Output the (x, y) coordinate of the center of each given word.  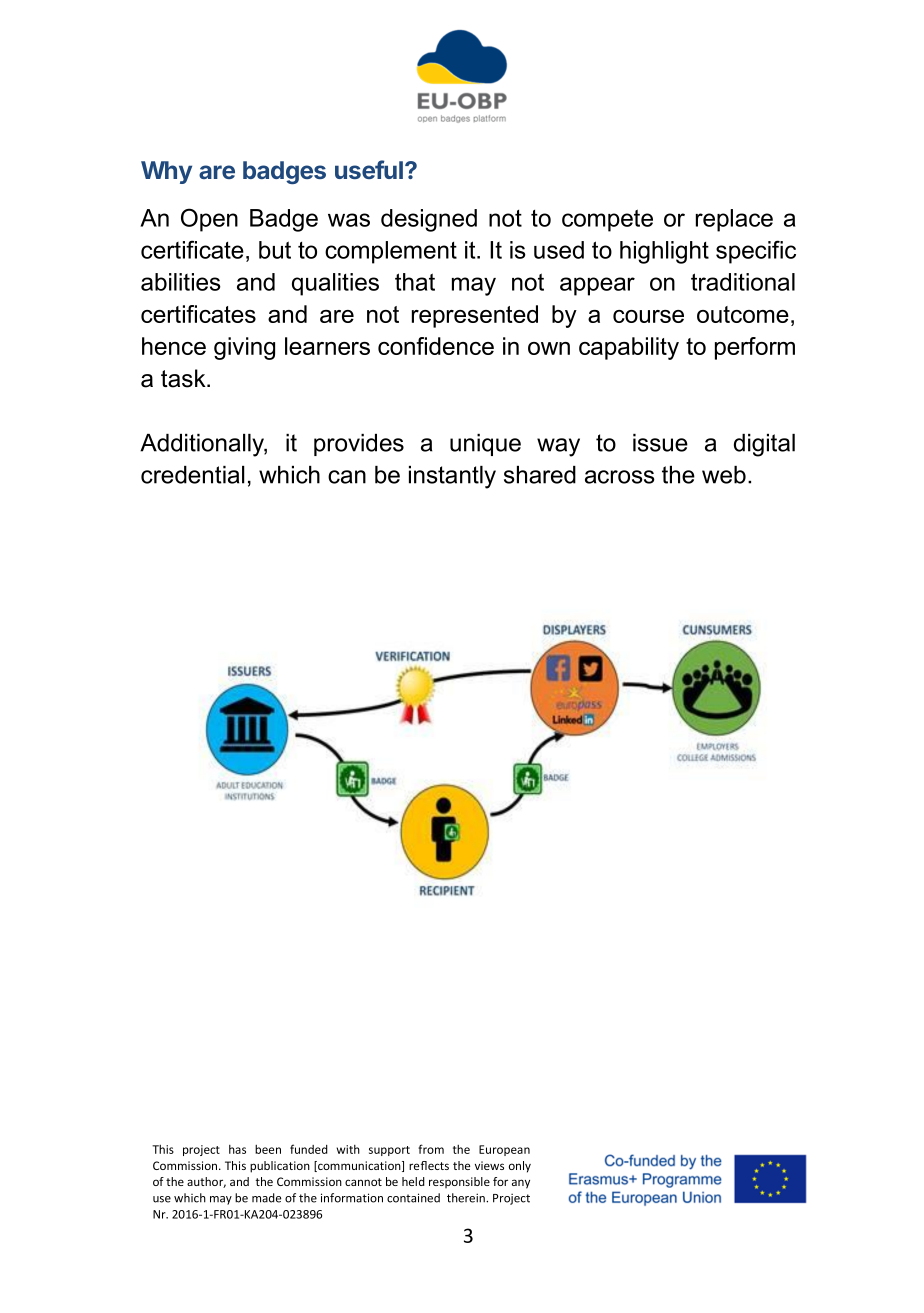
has (237, 1149)
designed (429, 220)
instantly (452, 477)
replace (734, 220)
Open (209, 220)
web (724, 475)
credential (193, 475)
